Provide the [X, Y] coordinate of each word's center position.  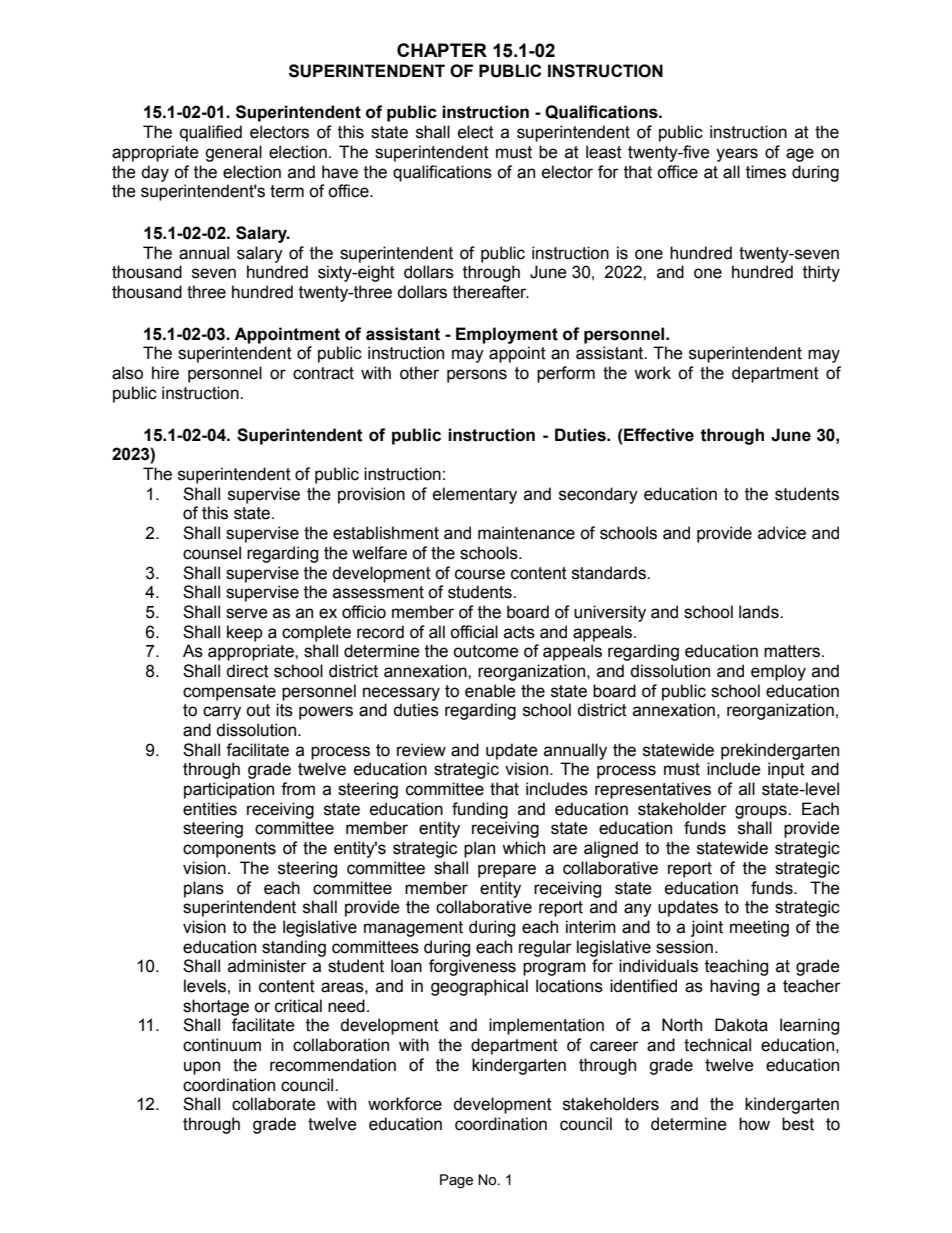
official [474, 632]
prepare [507, 871]
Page [456, 1181]
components [229, 850]
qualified [211, 133]
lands [760, 612]
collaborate [274, 1104]
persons [477, 376]
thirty [821, 273]
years [737, 155]
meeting [759, 928]
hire [165, 373]
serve [247, 613]
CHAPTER [442, 50]
